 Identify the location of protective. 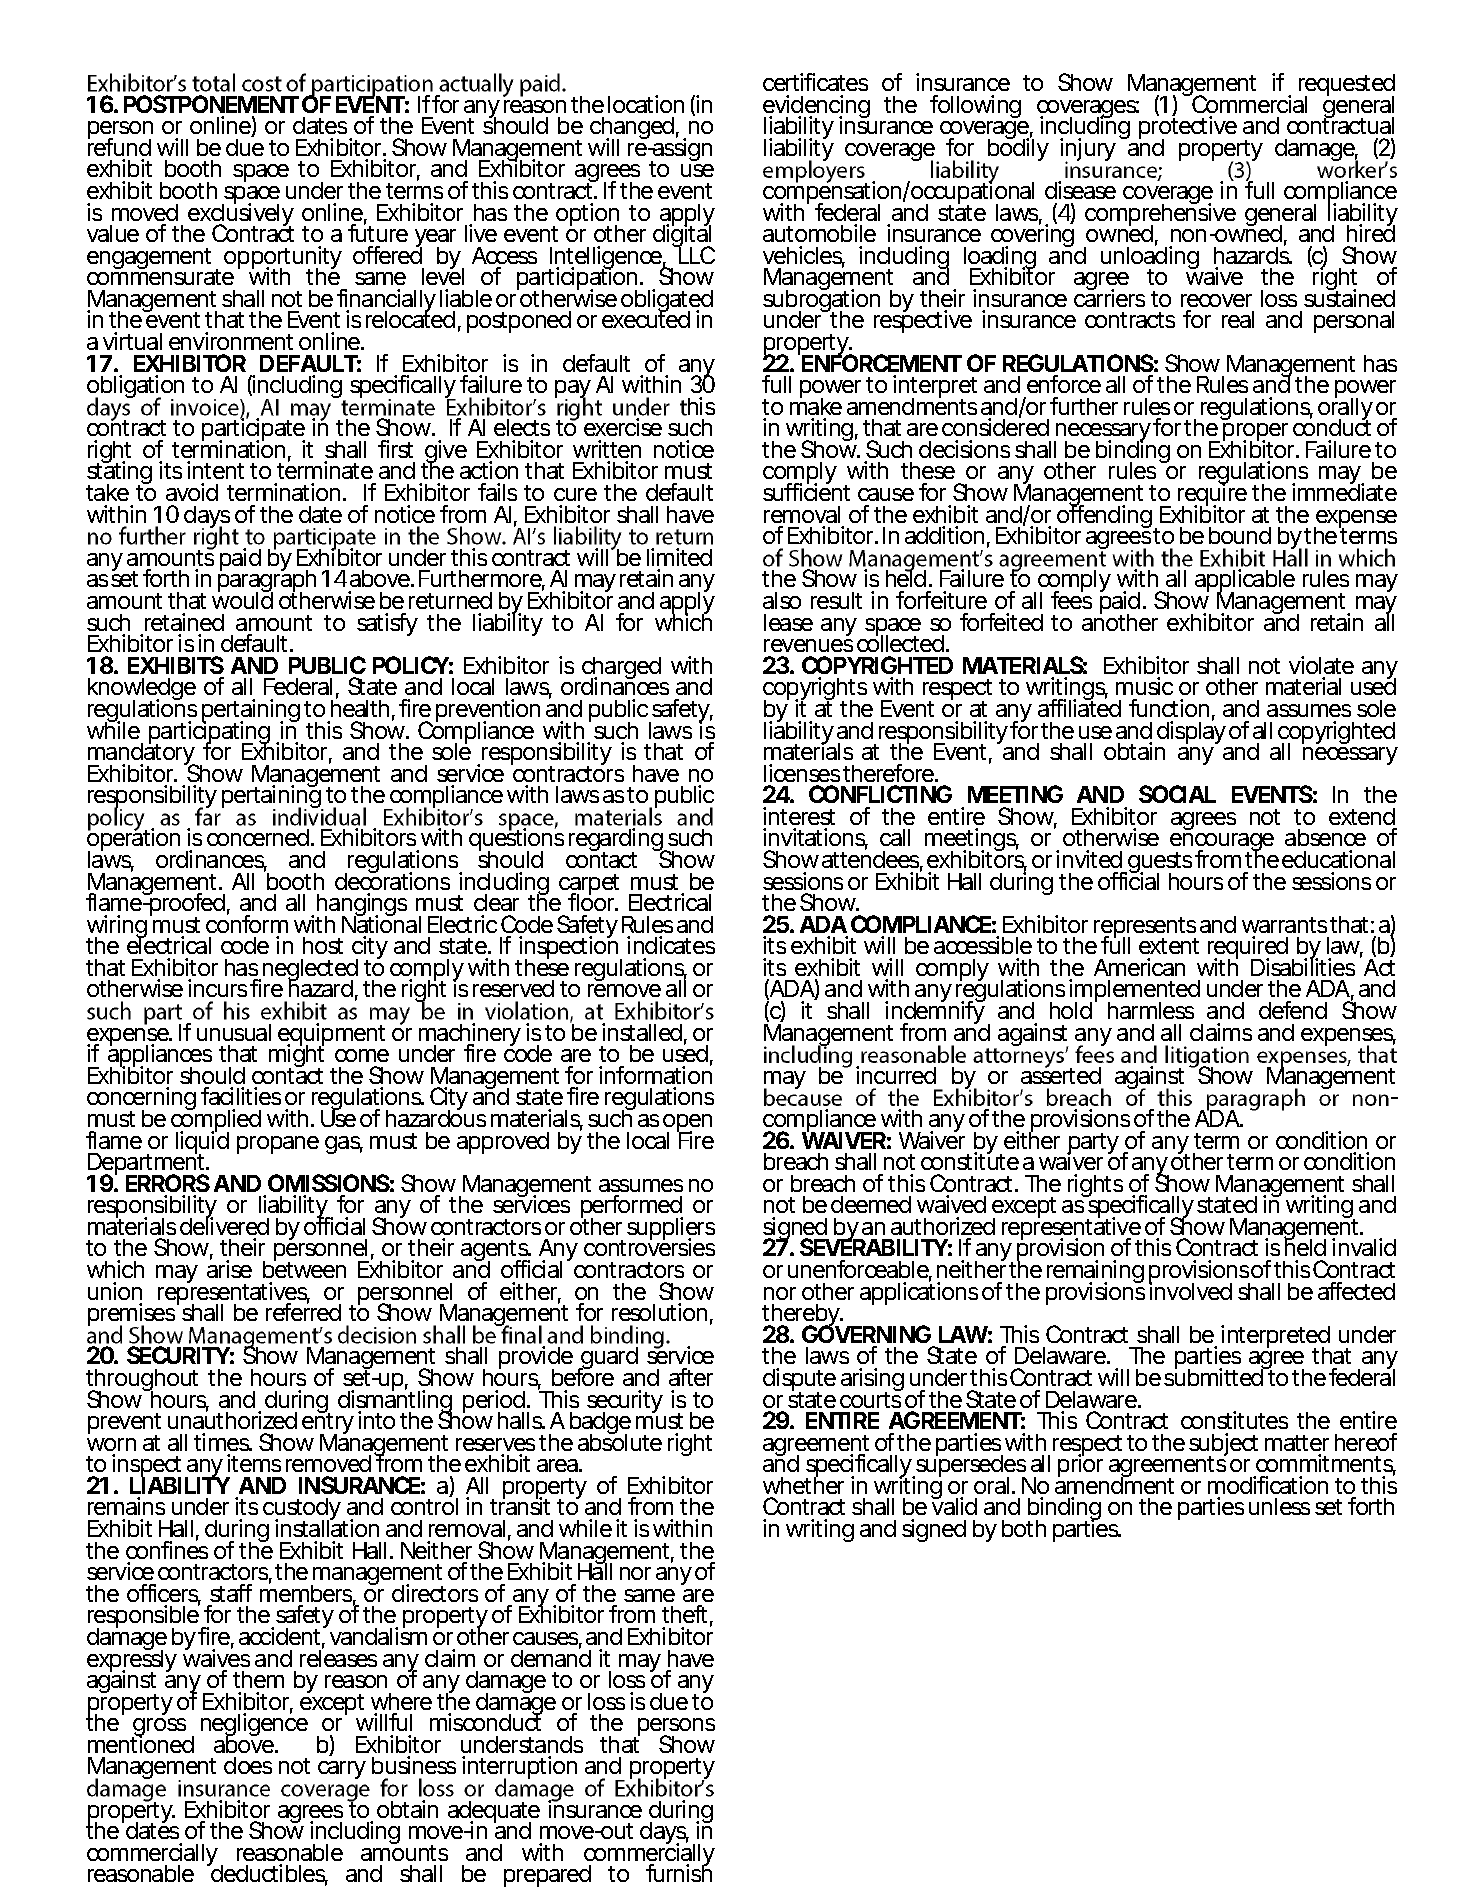
(1188, 128).
